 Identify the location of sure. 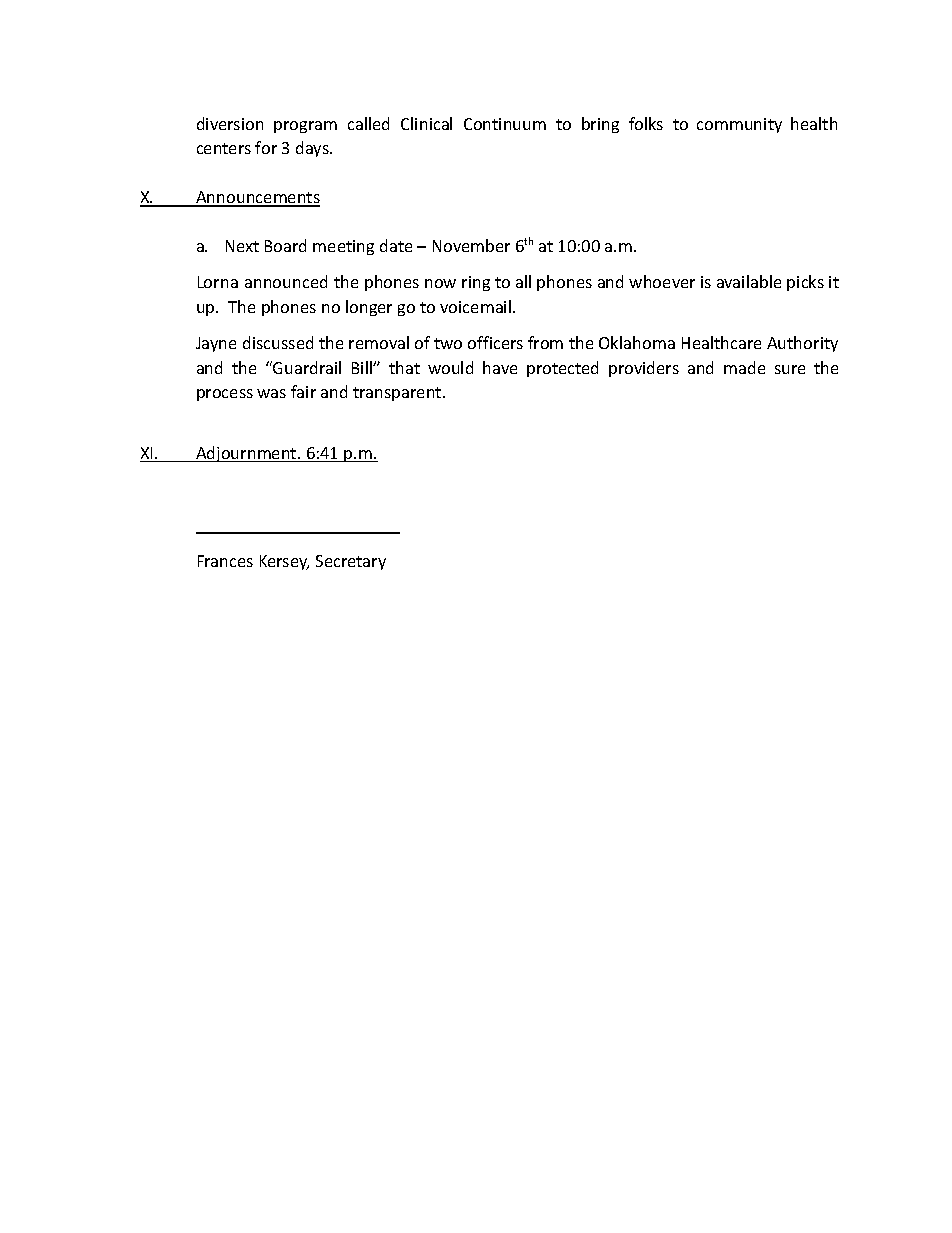
(790, 369).
